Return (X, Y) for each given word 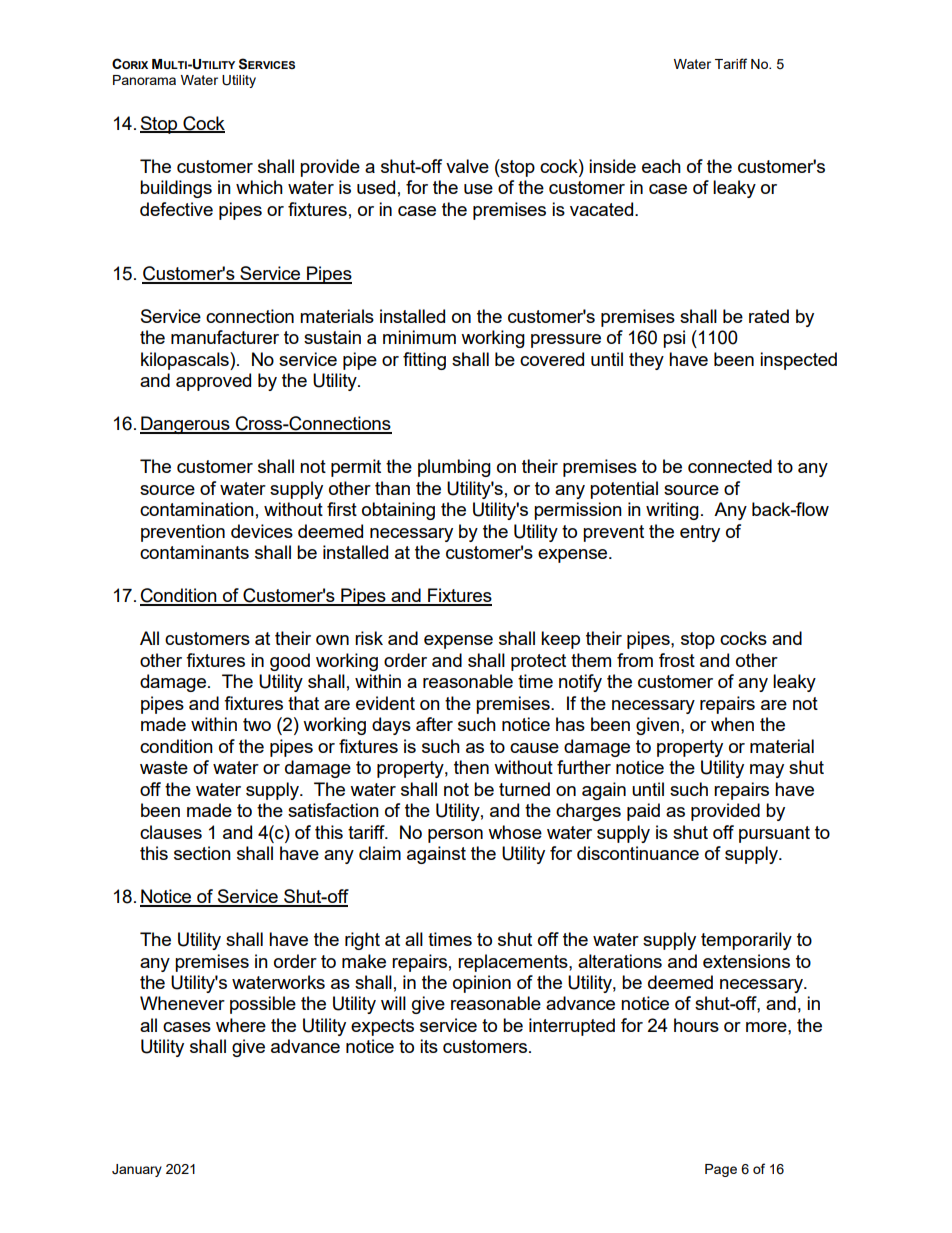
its (429, 1046)
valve (467, 166)
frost (677, 660)
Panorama (144, 80)
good (290, 662)
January (137, 1170)
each (661, 166)
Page (721, 1170)
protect (538, 662)
